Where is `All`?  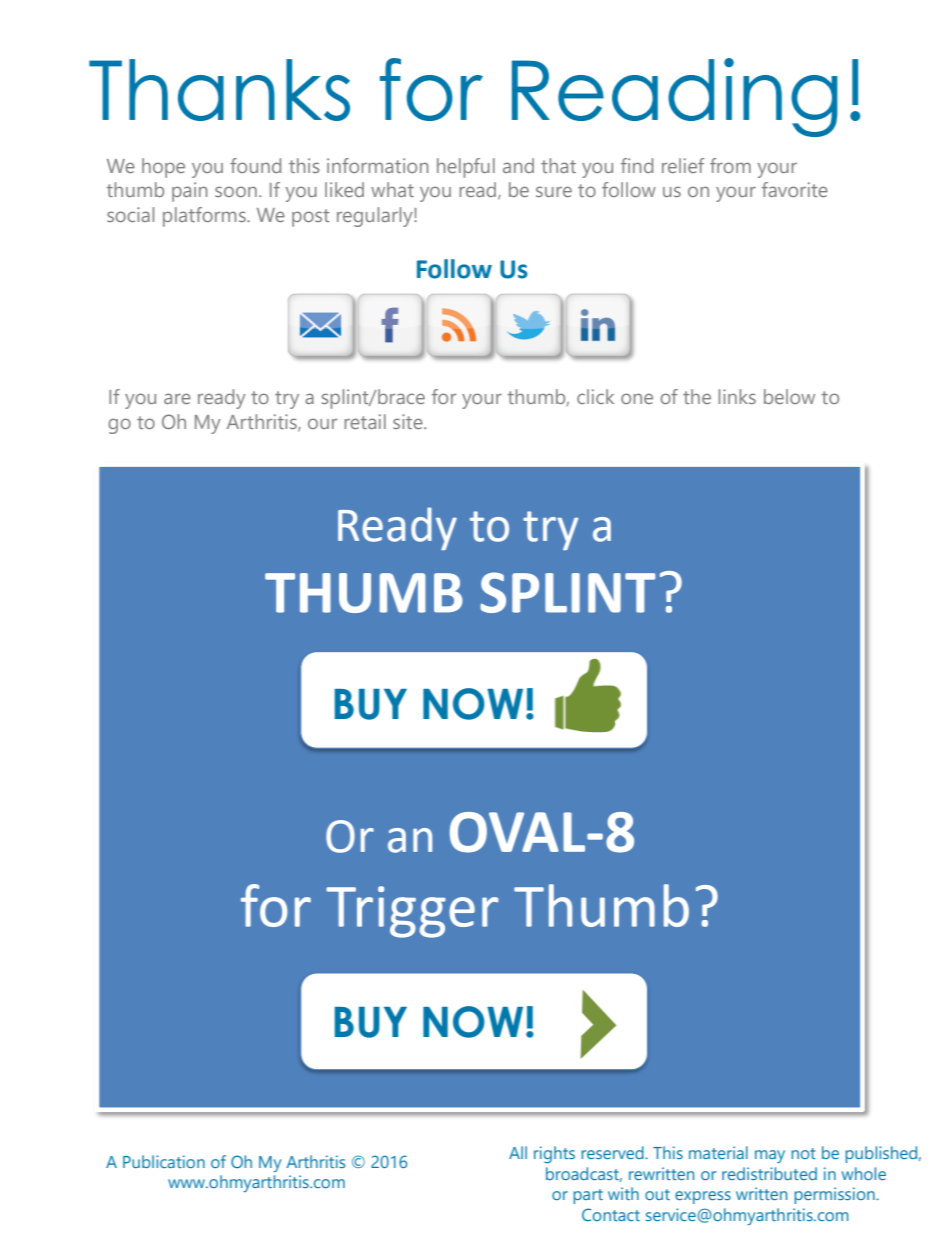
All is located at coordinates (518, 1152).
